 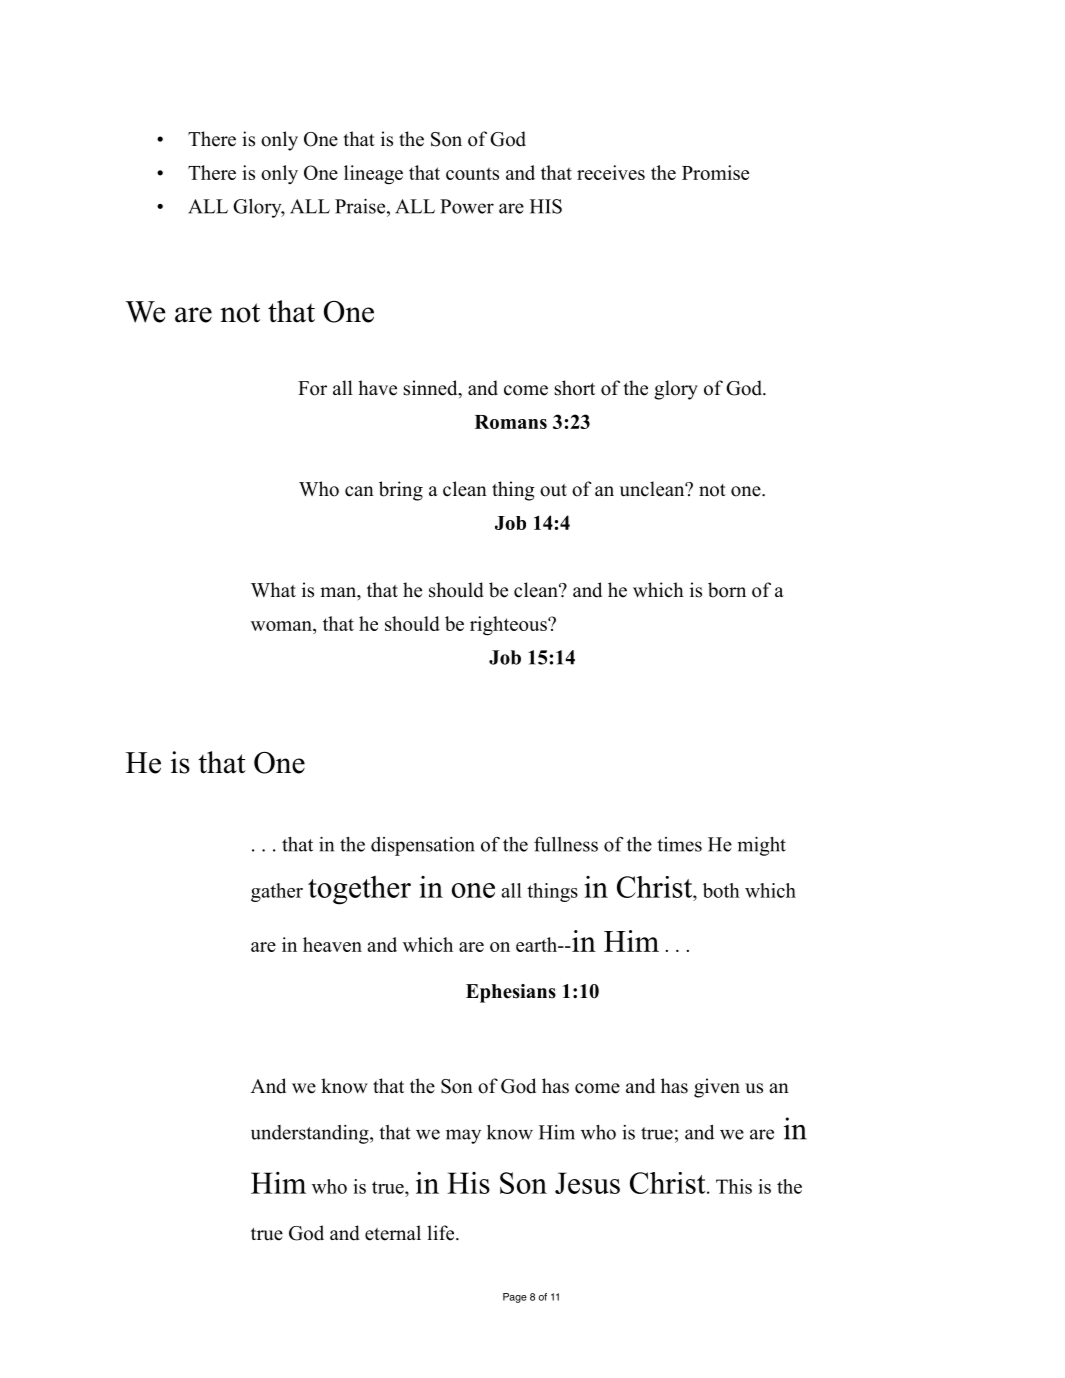 I want to click on What, so click(x=273, y=589).
